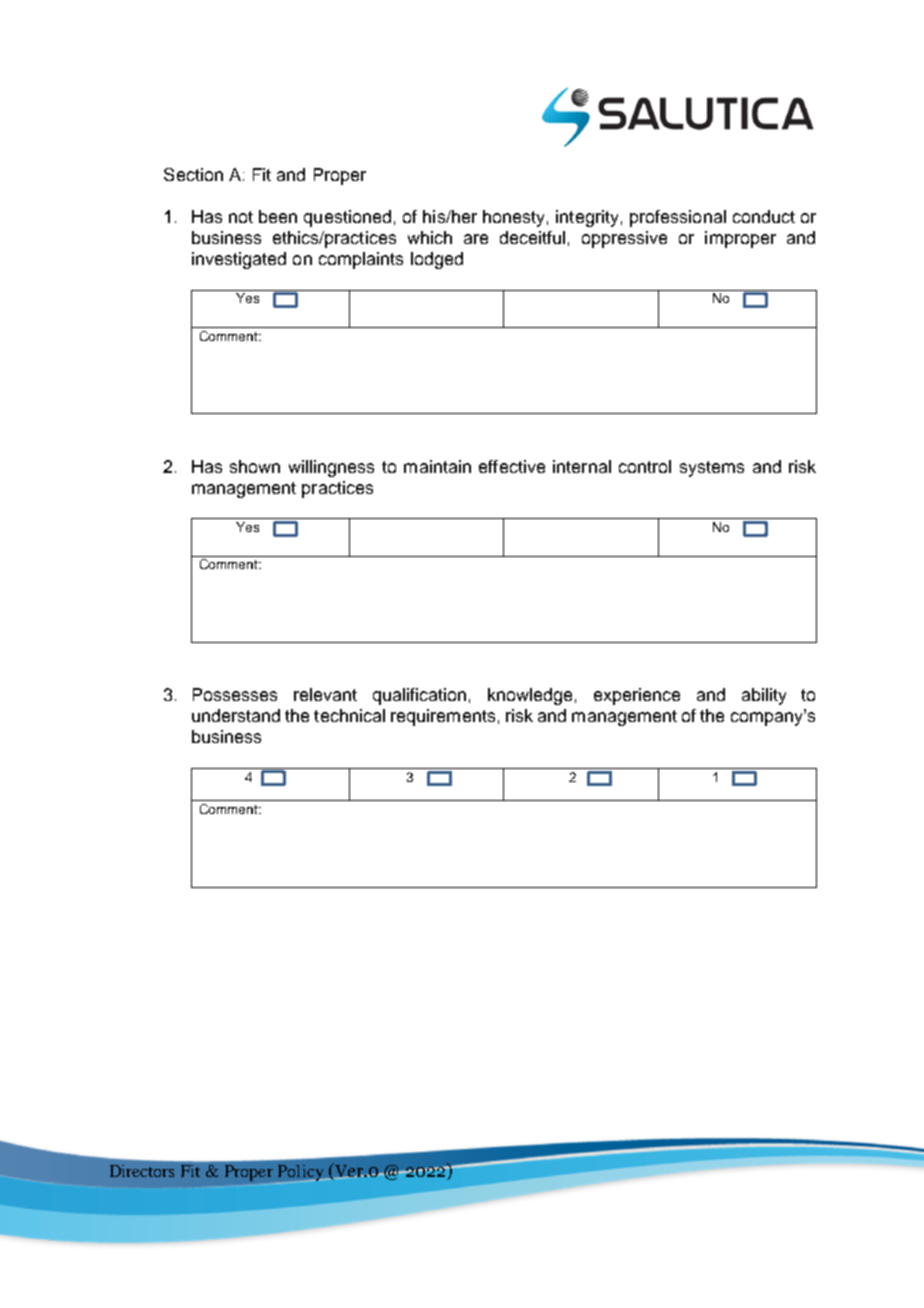  What do you see at coordinates (255, 466) in the page?
I see `shown` at bounding box center [255, 466].
